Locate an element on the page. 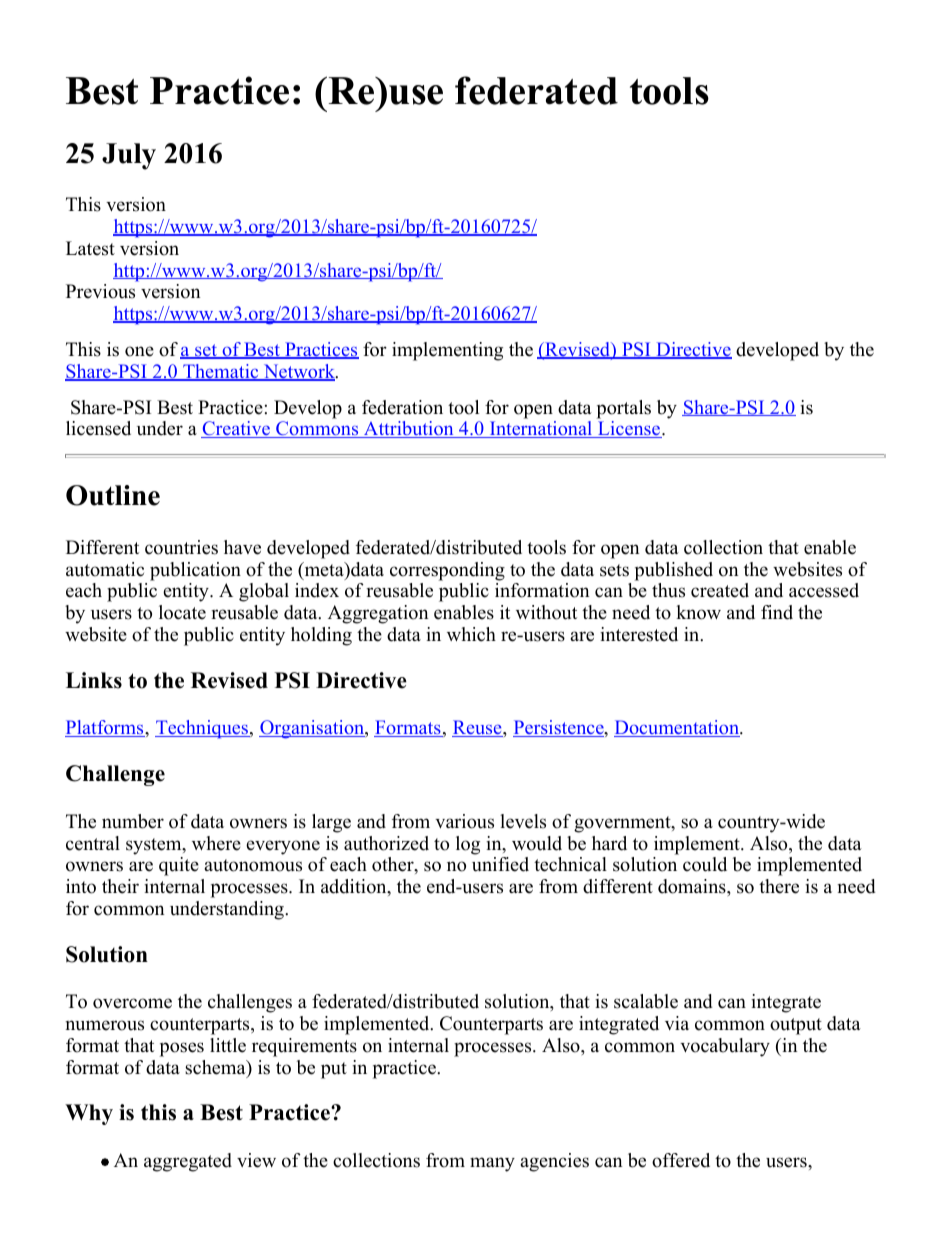  federation is located at coordinates (402, 407).
